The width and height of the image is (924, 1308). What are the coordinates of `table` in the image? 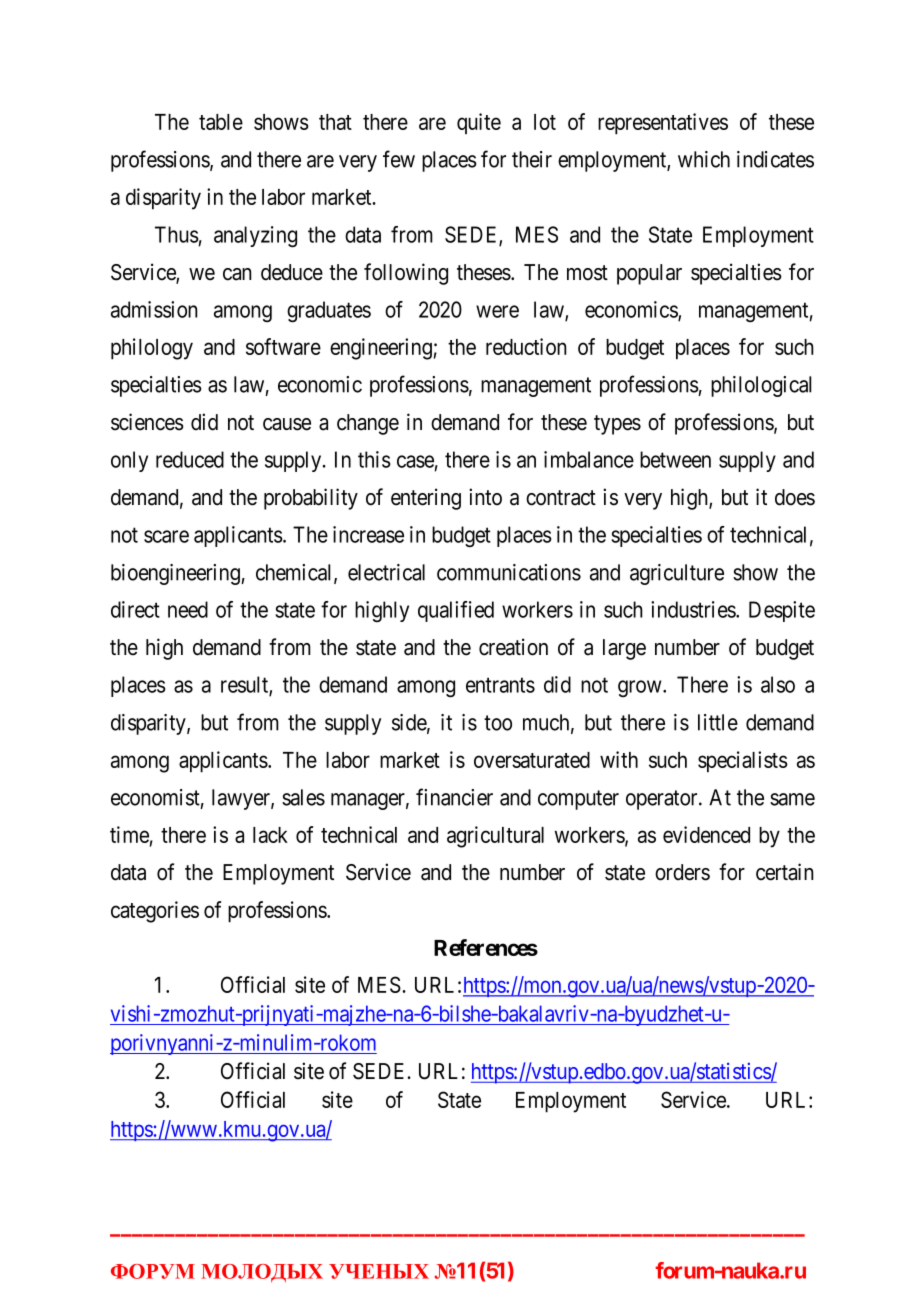 It's located at (221, 122).
